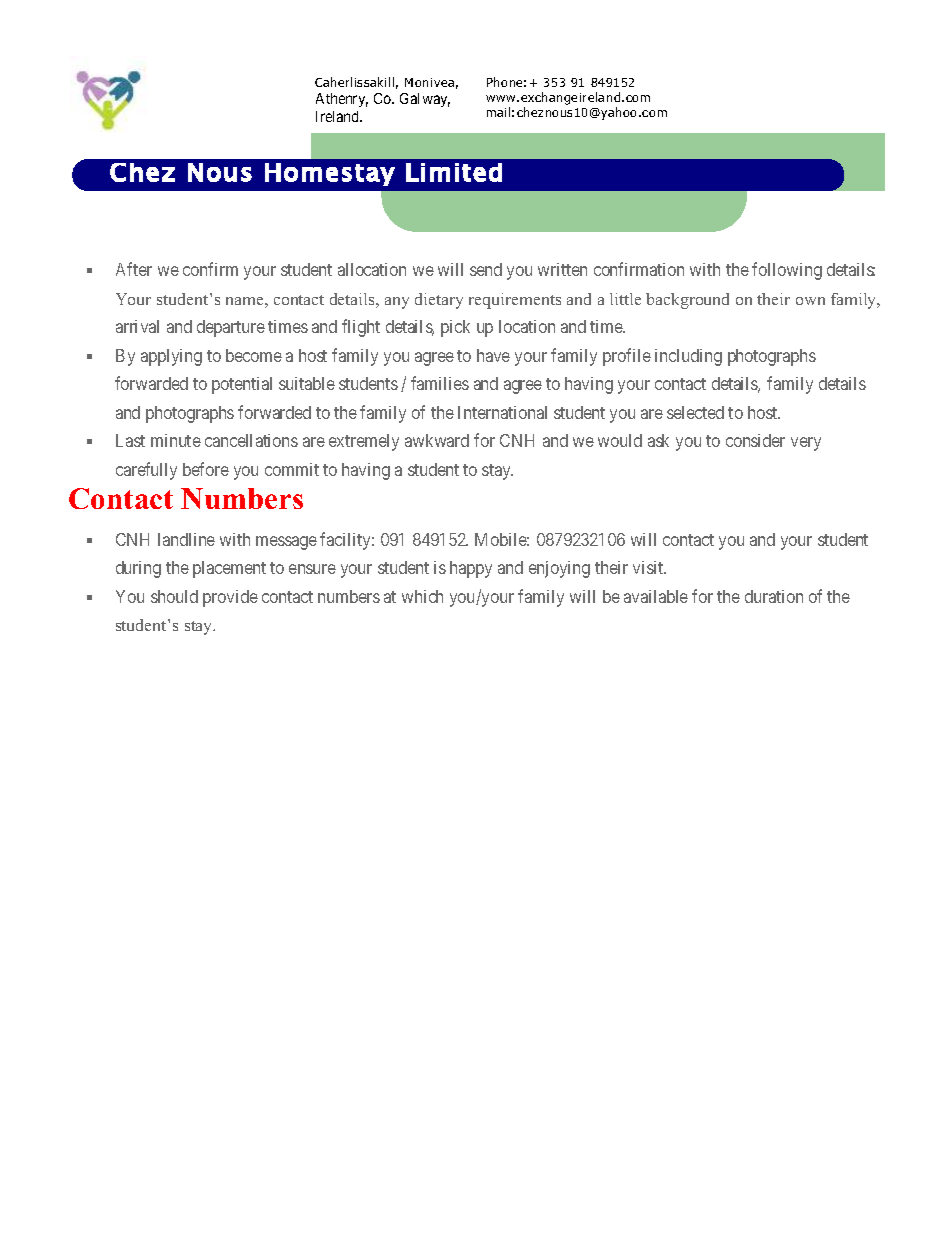 The width and height of the screenshot is (952, 1233). Describe the element at coordinates (787, 271) in the screenshot. I see `following` at that location.
